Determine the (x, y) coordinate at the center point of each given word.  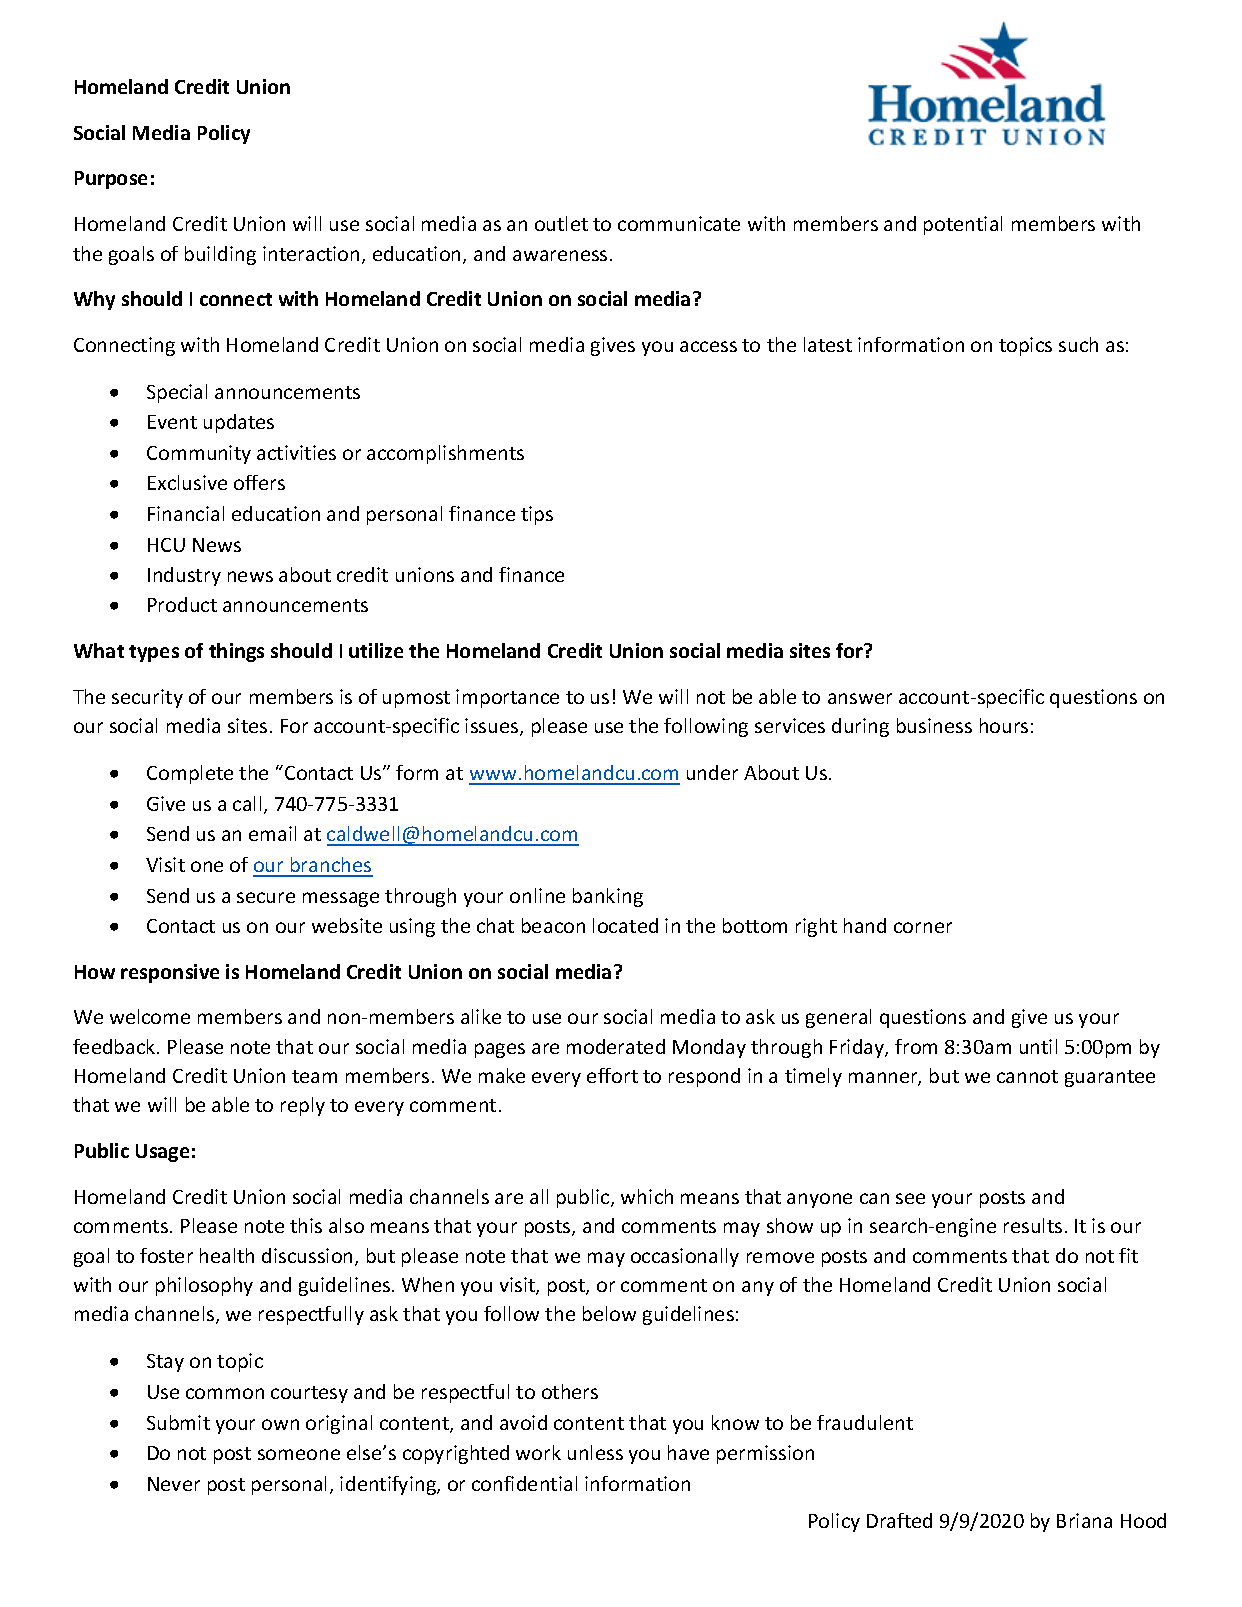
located (625, 925)
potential (963, 225)
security (147, 698)
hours (1004, 725)
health (227, 1255)
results (1033, 1225)
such (1078, 344)
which (647, 1196)
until (1038, 1046)
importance (507, 698)
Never (174, 1484)
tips (537, 515)
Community (199, 454)
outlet (561, 223)
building (220, 255)
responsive (170, 973)
